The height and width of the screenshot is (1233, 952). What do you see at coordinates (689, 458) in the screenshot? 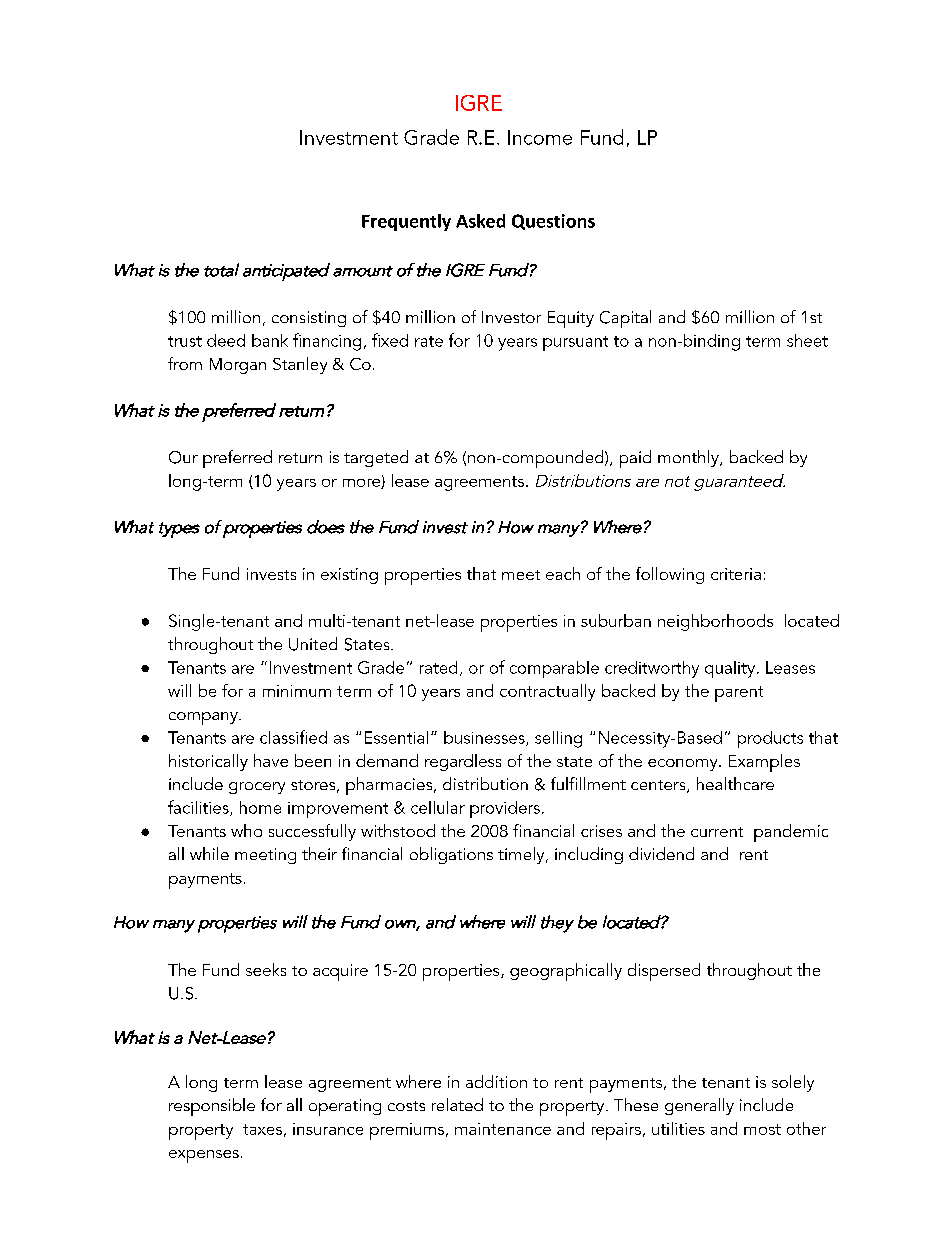
I see `monthly` at bounding box center [689, 458].
